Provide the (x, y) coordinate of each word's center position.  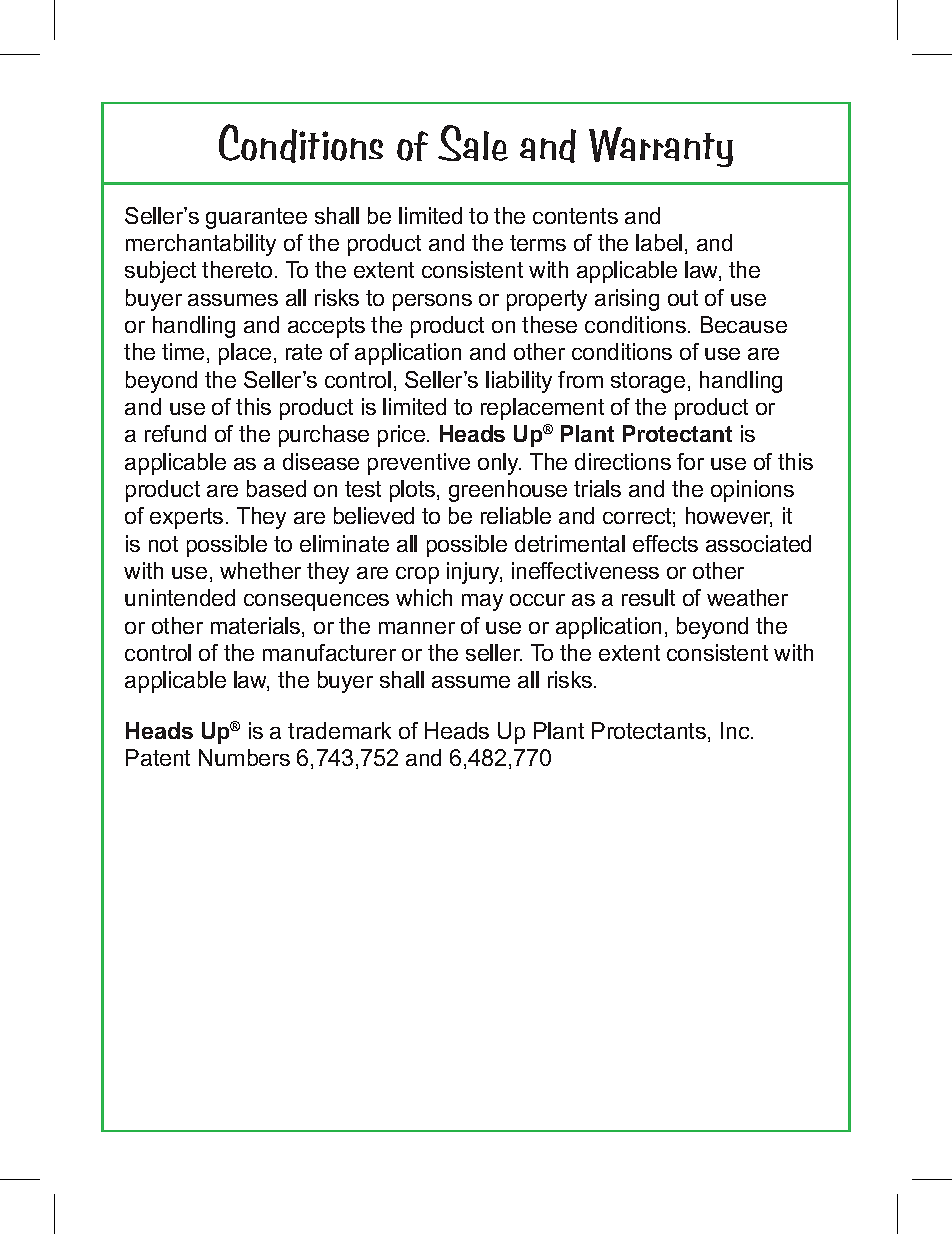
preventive (419, 464)
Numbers (244, 757)
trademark (339, 730)
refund (175, 433)
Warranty (661, 147)
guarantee (256, 218)
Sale (473, 143)
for (690, 461)
